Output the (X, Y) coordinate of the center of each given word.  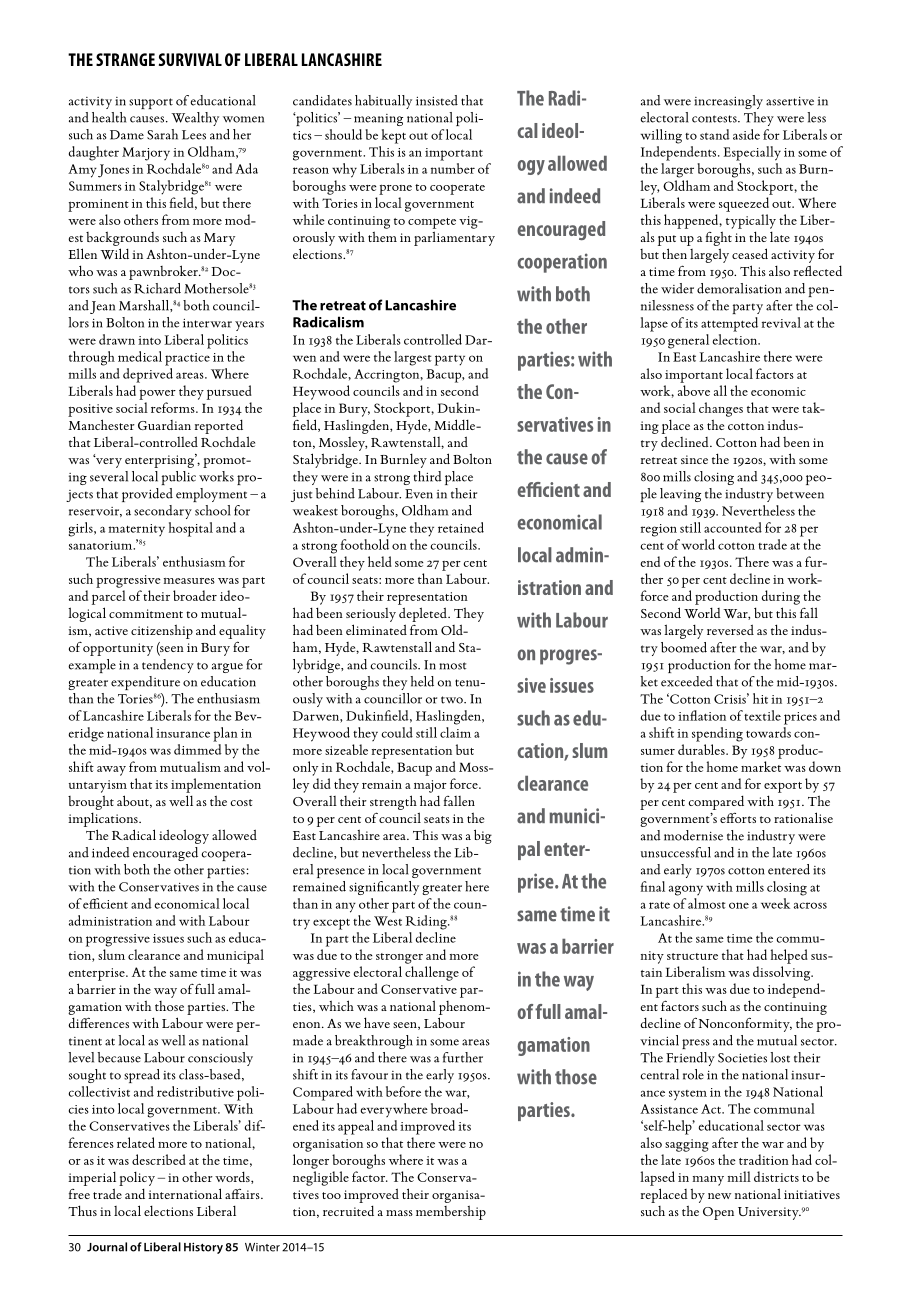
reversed (730, 629)
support (151, 103)
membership (451, 1212)
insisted (437, 100)
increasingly (728, 102)
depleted (424, 614)
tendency (168, 666)
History (203, 1248)
